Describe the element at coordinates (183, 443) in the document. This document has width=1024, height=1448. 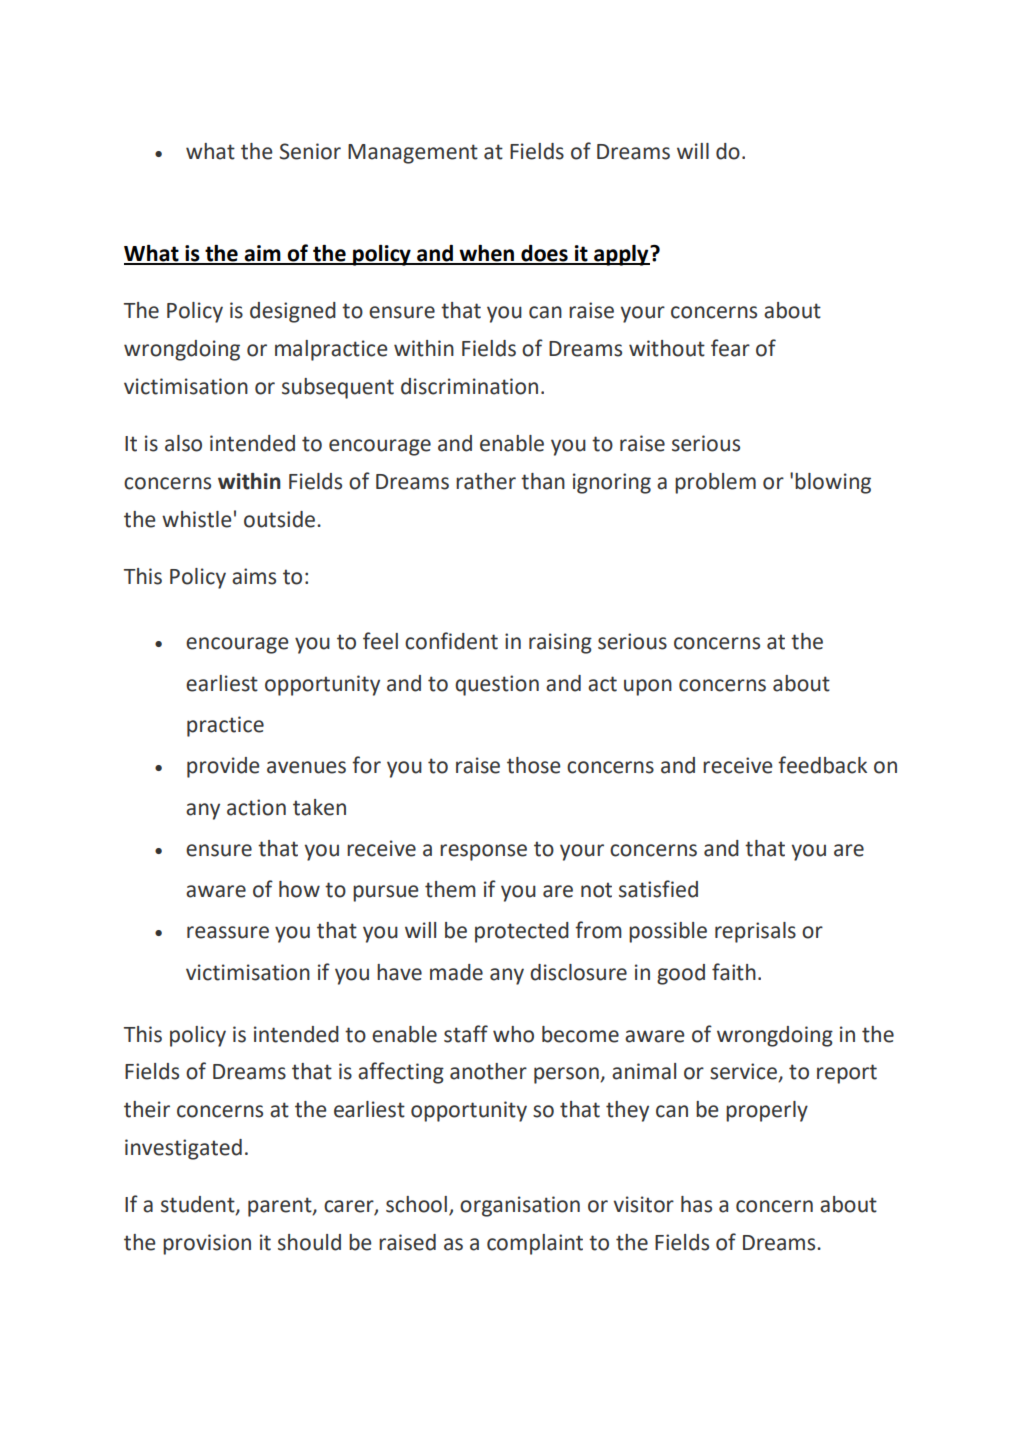
I see `also` at that location.
